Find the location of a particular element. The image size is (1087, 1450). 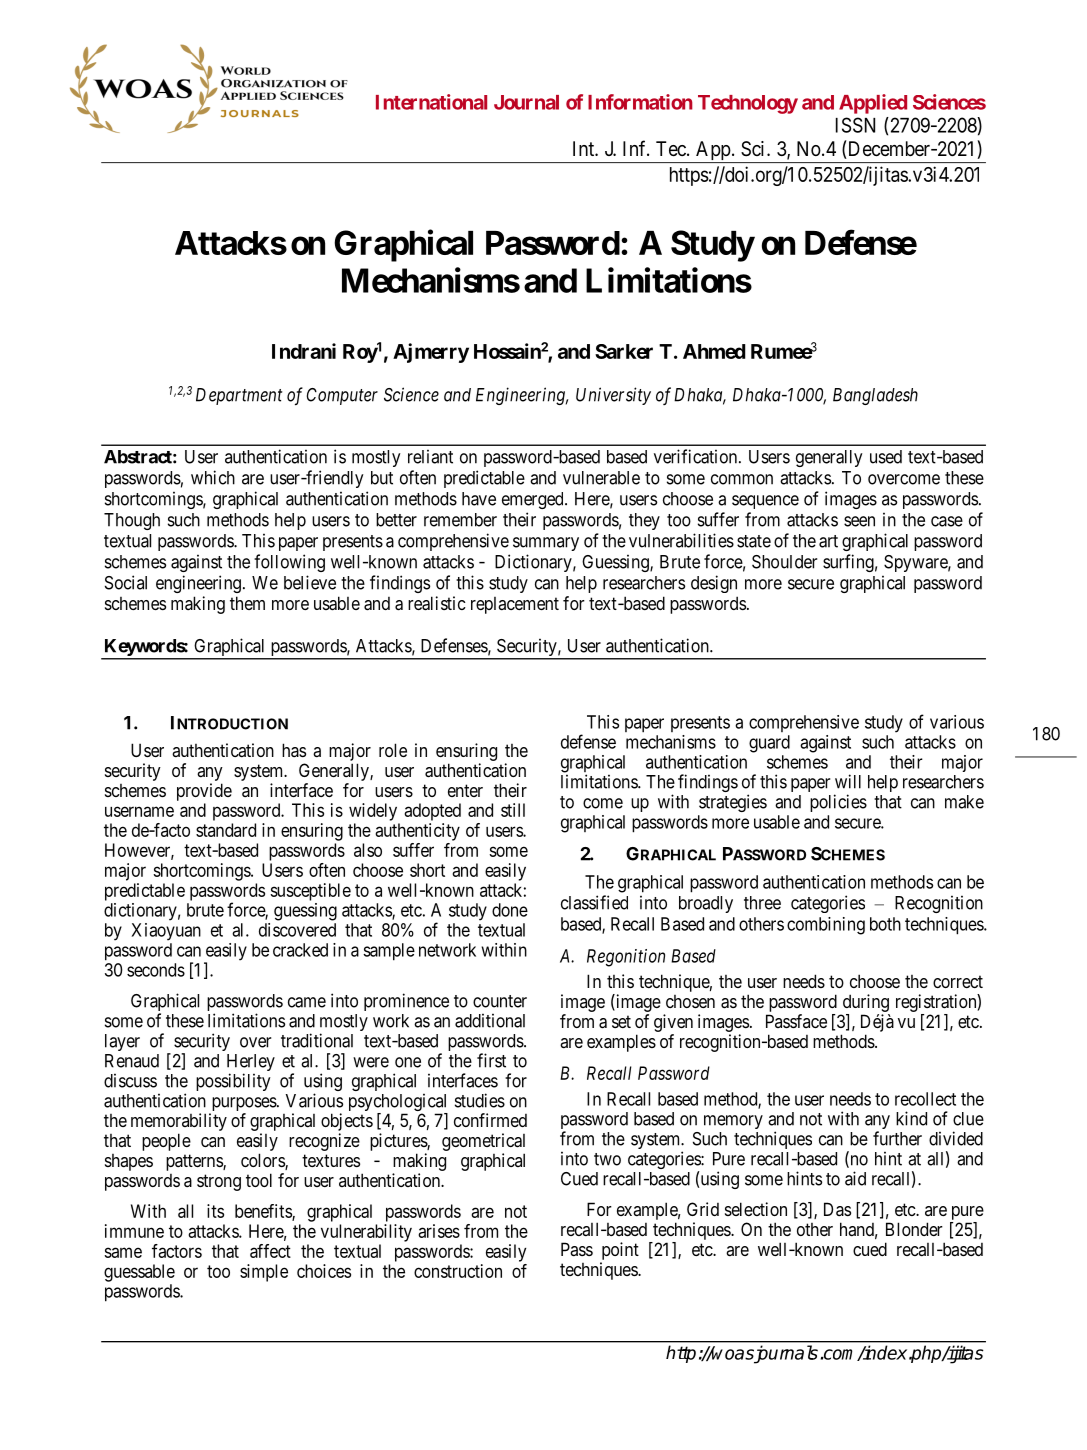

affect is located at coordinates (270, 1251).
